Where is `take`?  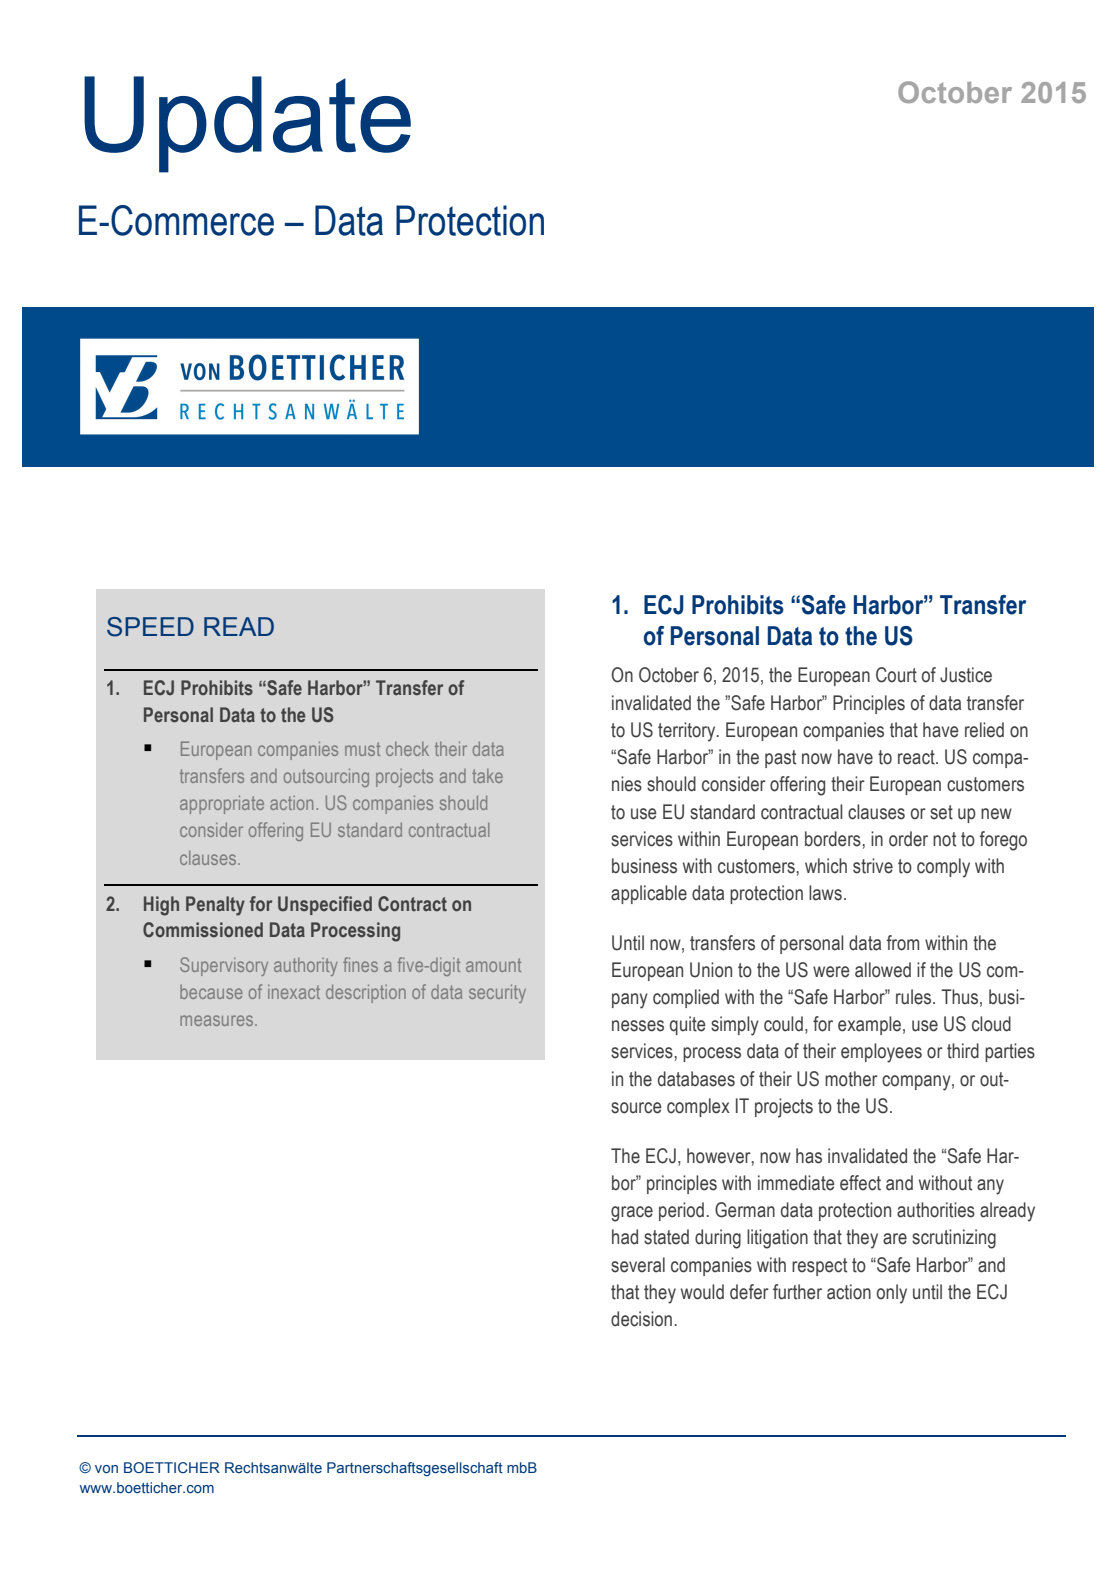 take is located at coordinates (487, 776).
